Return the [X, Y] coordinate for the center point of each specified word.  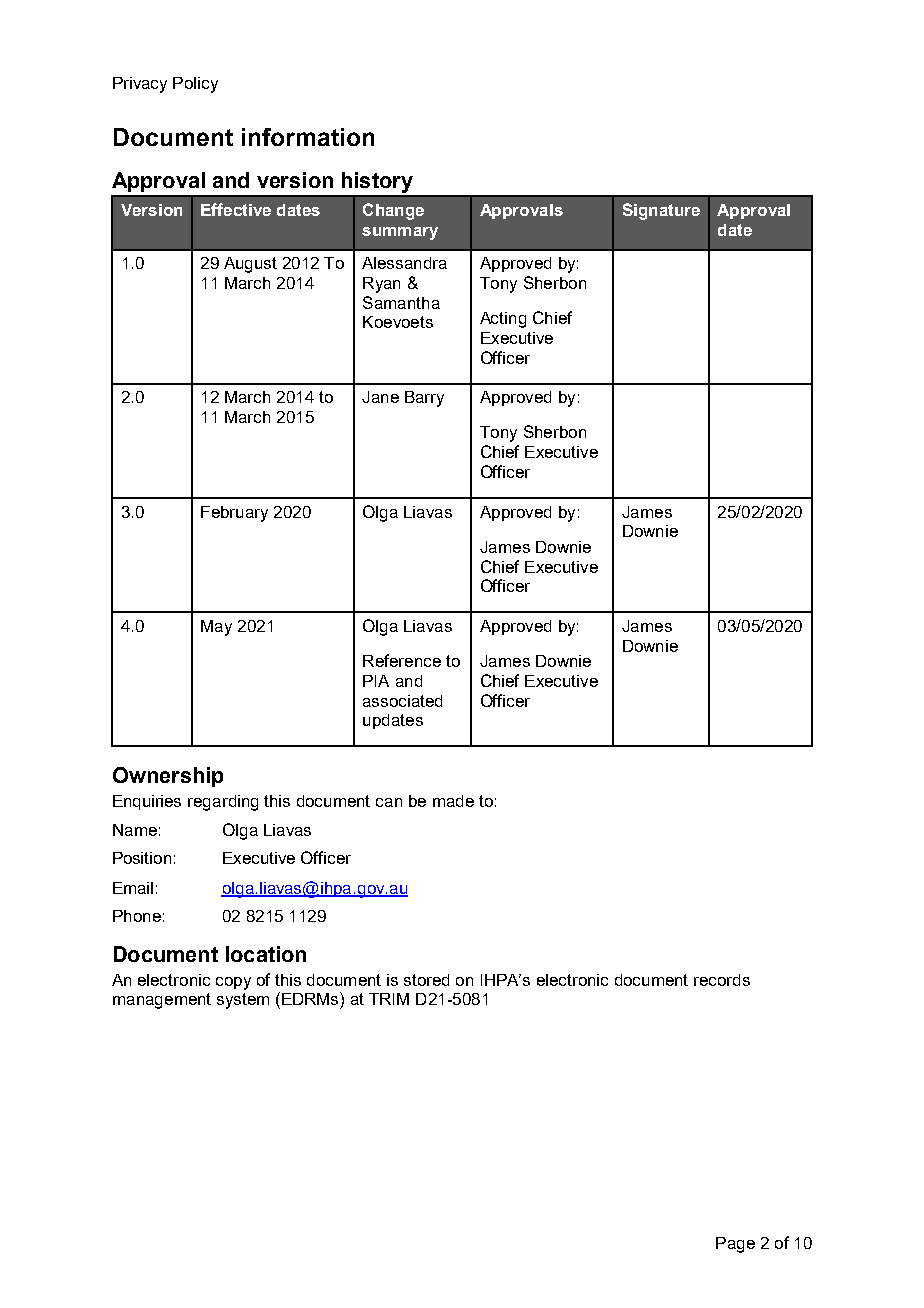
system [243, 1001]
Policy [195, 85]
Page [735, 1245]
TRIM [389, 999]
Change [393, 211]
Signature [661, 211]
